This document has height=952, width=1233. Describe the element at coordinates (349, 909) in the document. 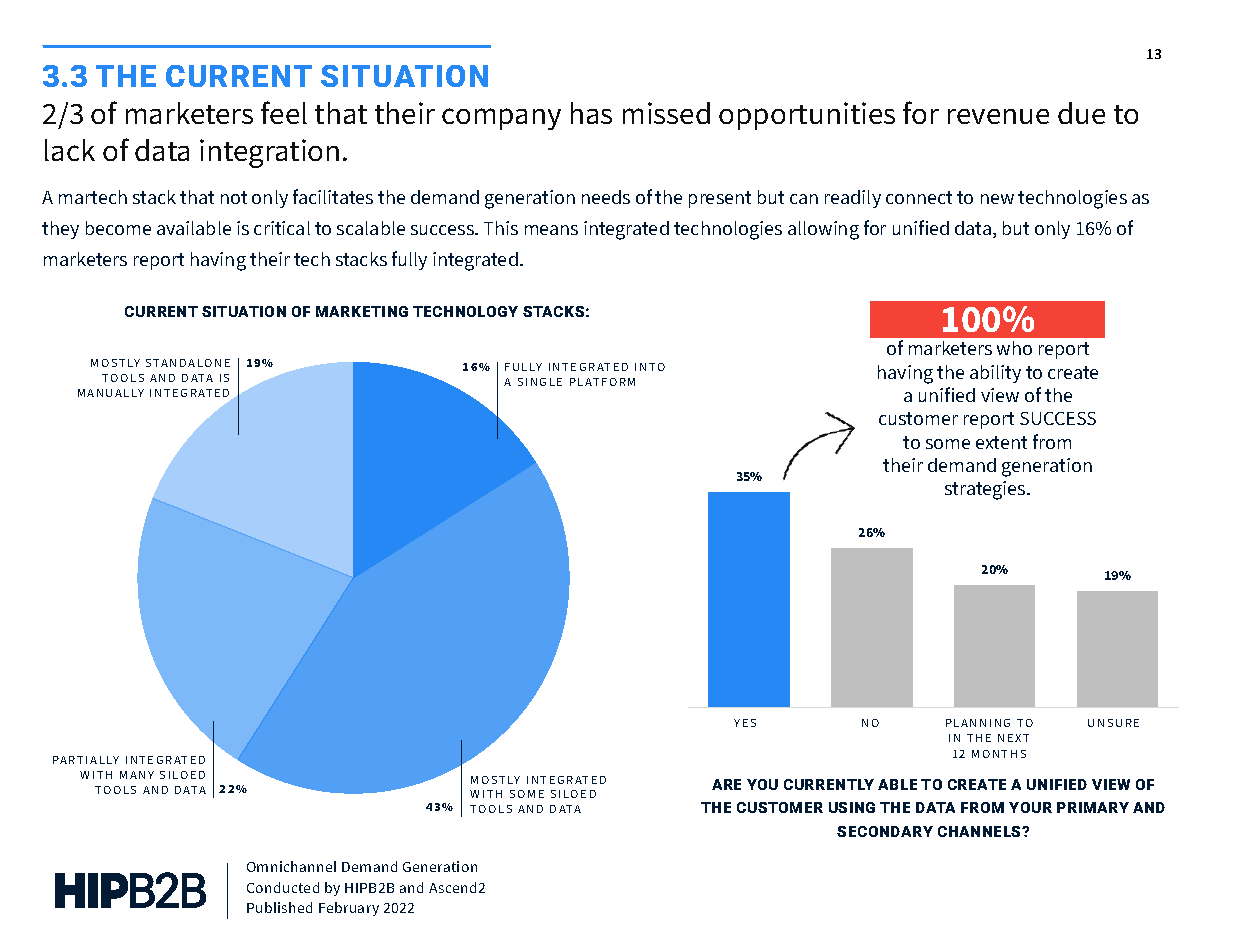

I see `February` at that location.
